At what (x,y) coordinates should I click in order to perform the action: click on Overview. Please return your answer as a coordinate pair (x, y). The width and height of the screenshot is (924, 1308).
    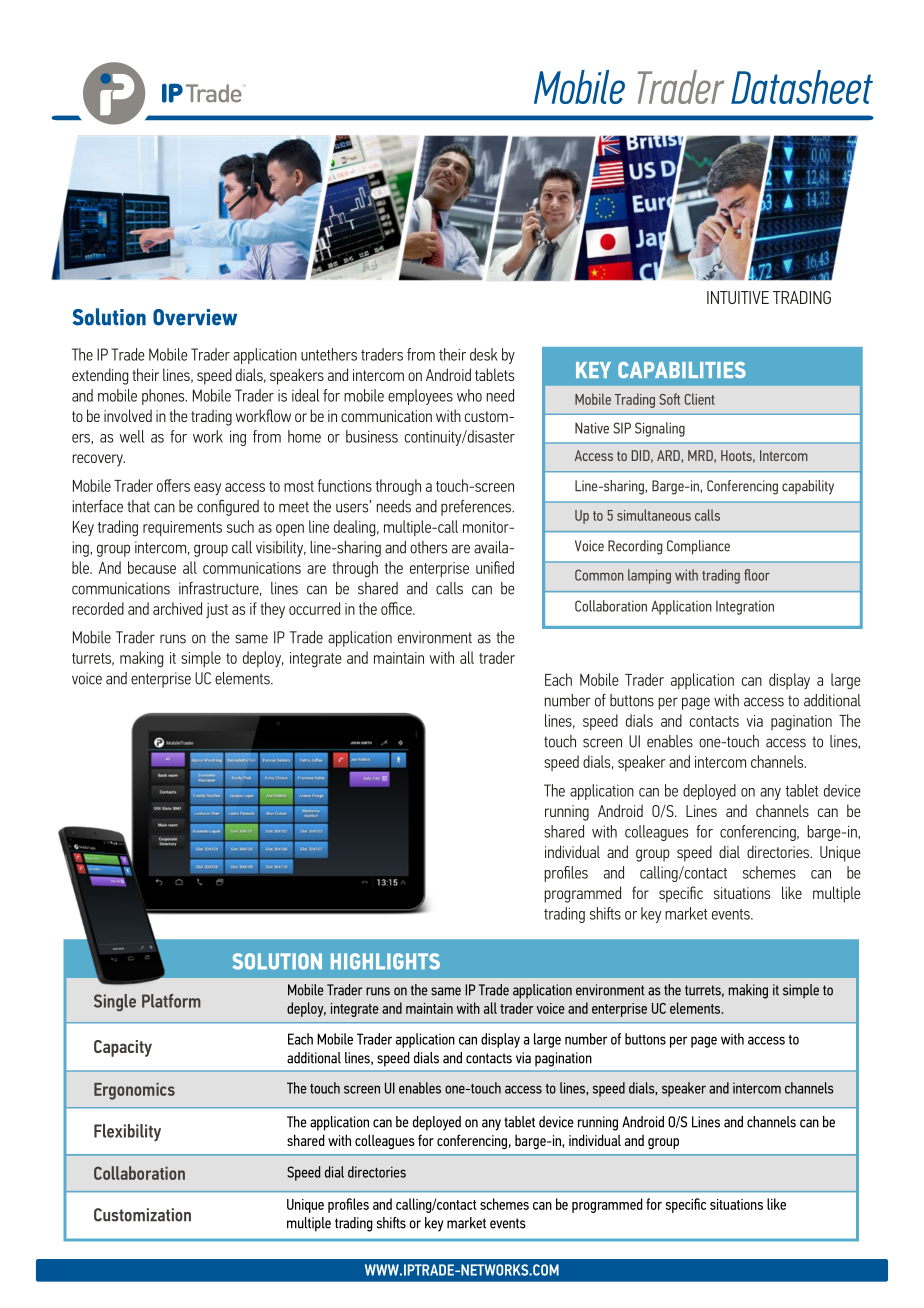
    Looking at the image, I should click on (195, 317).
